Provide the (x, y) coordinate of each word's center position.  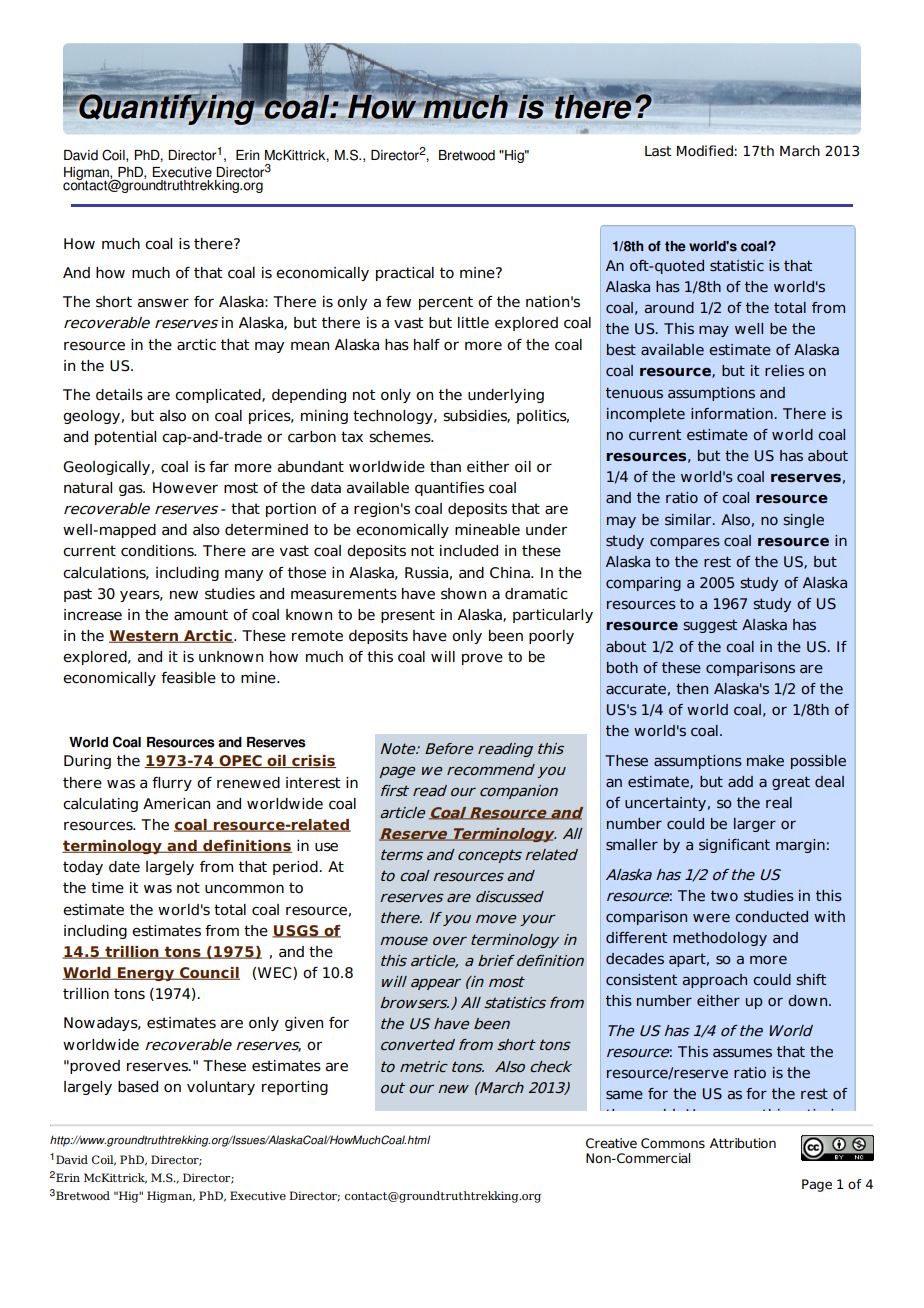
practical (405, 274)
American (176, 804)
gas (132, 490)
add (740, 781)
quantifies (449, 489)
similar (689, 519)
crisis (313, 761)
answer (163, 303)
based (138, 1087)
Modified (705, 151)
